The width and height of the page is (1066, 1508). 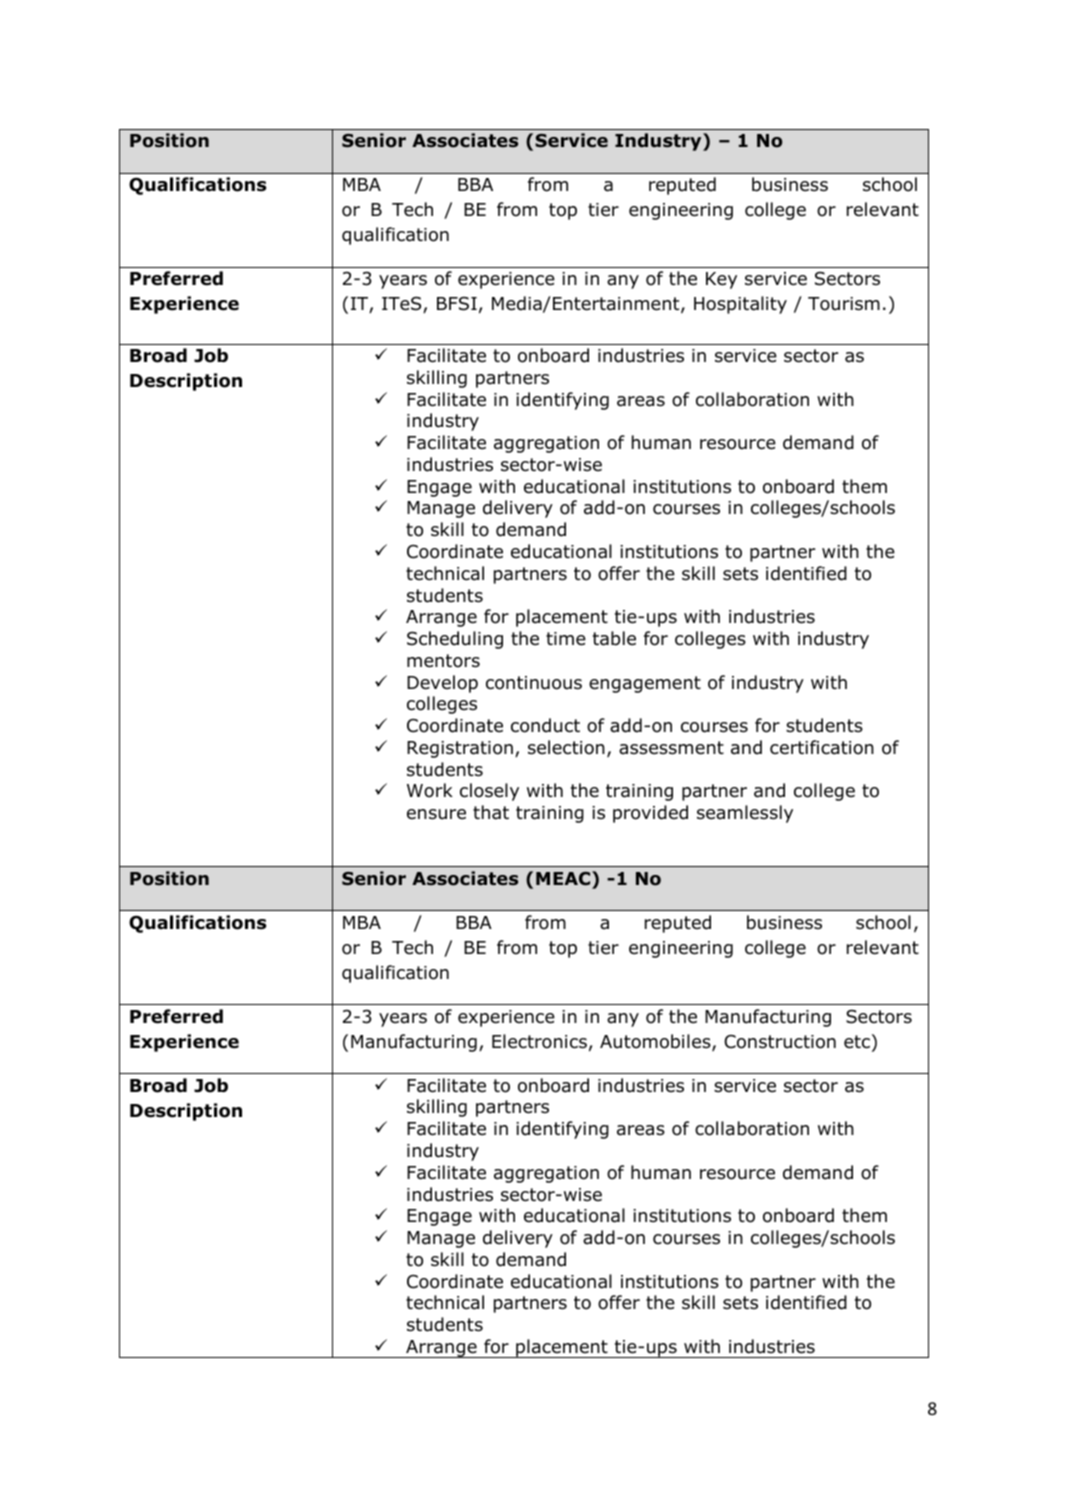 What do you see at coordinates (614, 638) in the page?
I see `table` at bounding box center [614, 638].
